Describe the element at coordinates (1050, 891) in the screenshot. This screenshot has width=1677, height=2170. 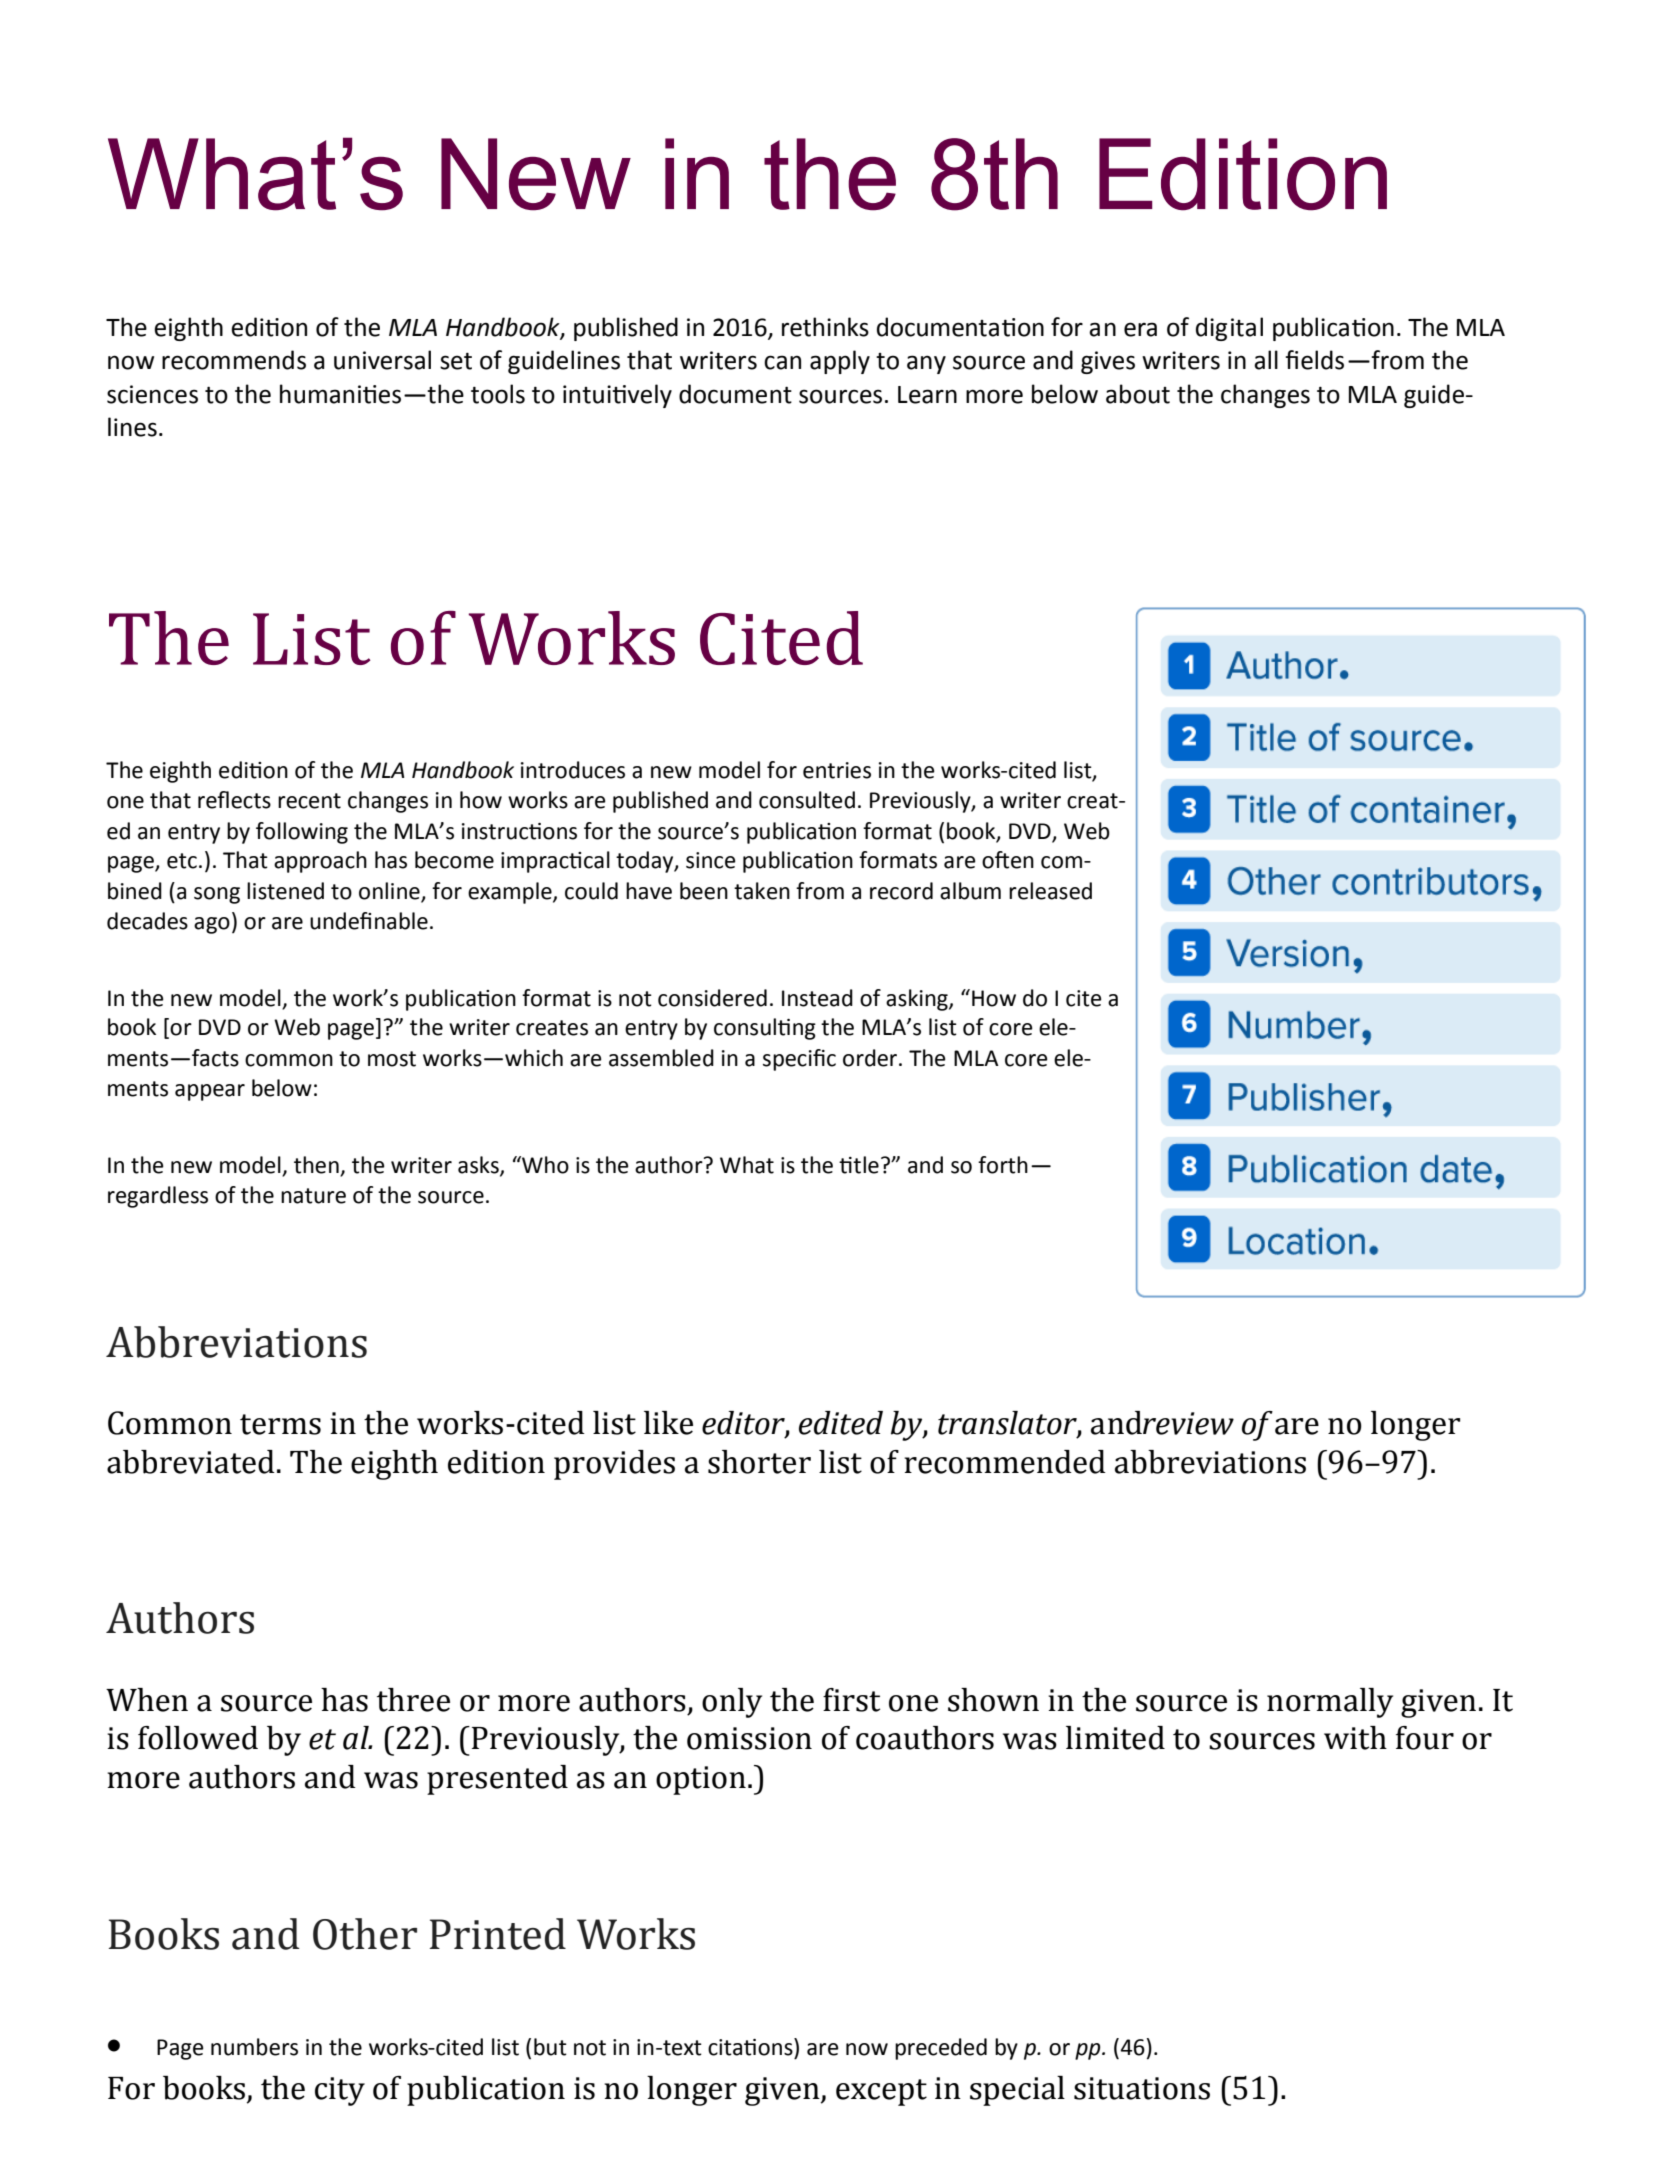
I see `released` at that location.
